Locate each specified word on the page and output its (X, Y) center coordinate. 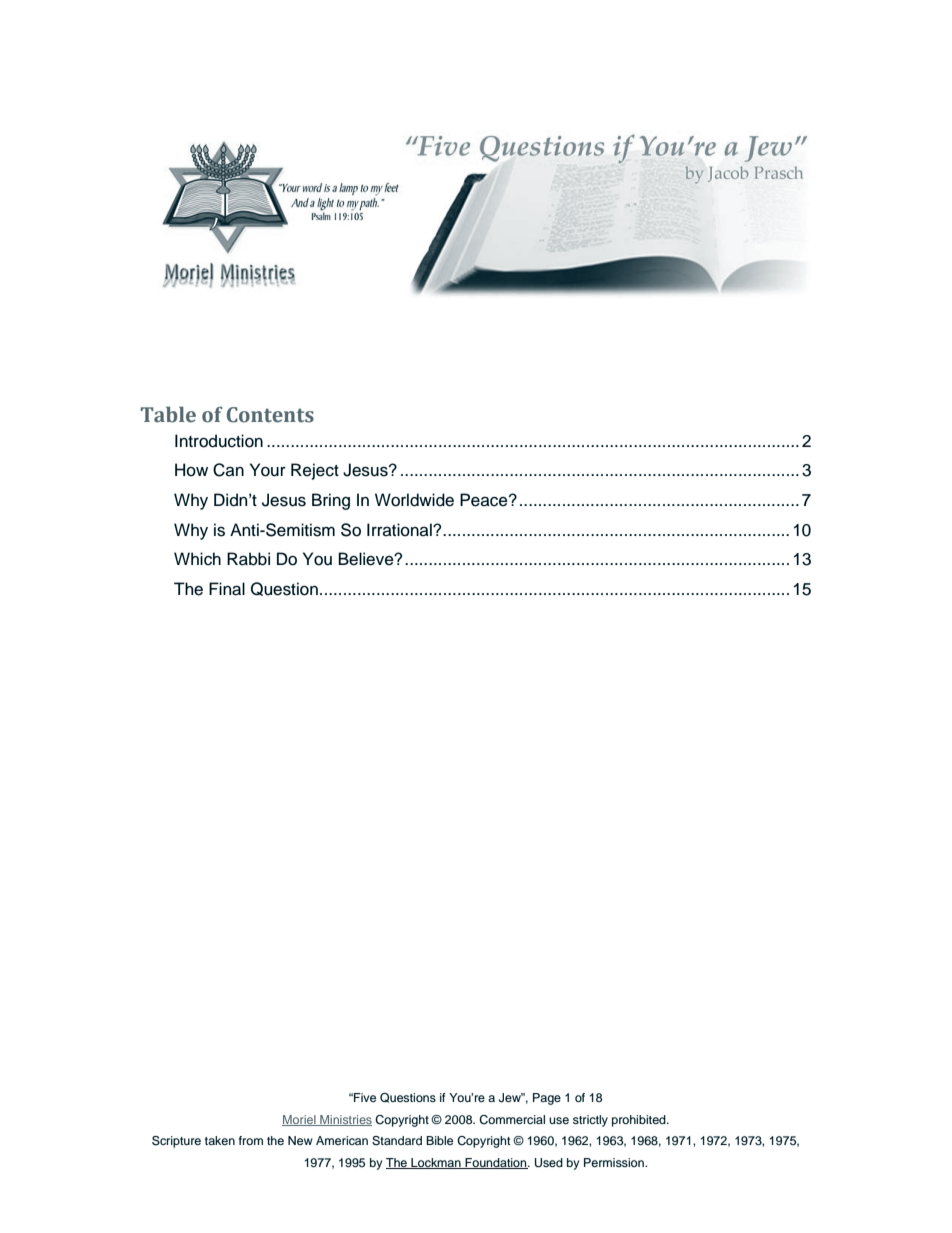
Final (227, 589)
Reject (315, 471)
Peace (485, 500)
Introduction (219, 441)
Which (197, 559)
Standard (397, 1141)
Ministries (345, 1120)
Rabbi (248, 559)
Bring (331, 501)
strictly (590, 1121)
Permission (615, 1162)
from (251, 1140)
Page (547, 1099)
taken (220, 1140)
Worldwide (414, 500)
